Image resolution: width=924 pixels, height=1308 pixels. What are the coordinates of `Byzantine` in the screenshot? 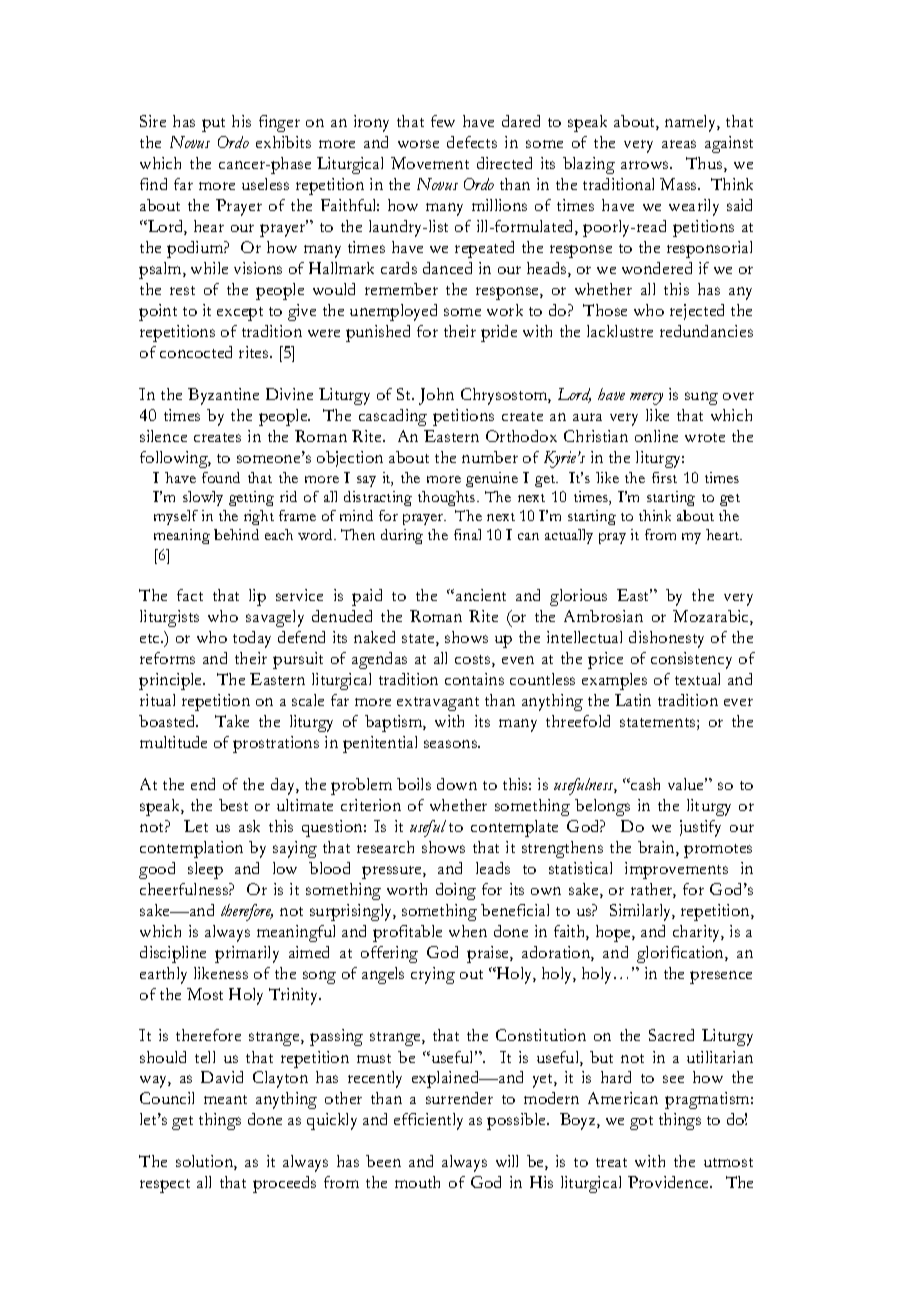 It's located at (223, 396).
